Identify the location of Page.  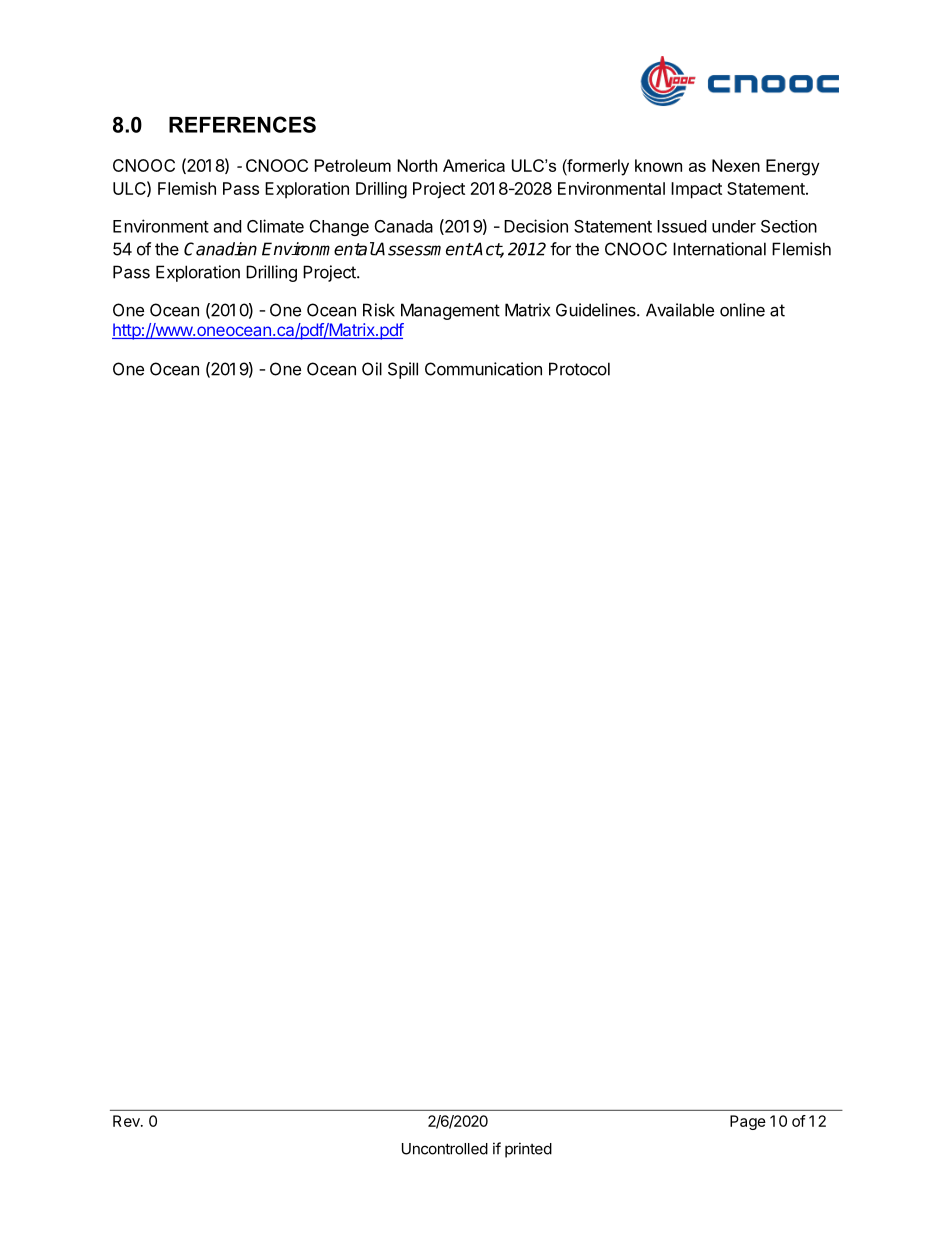
(748, 1122).
